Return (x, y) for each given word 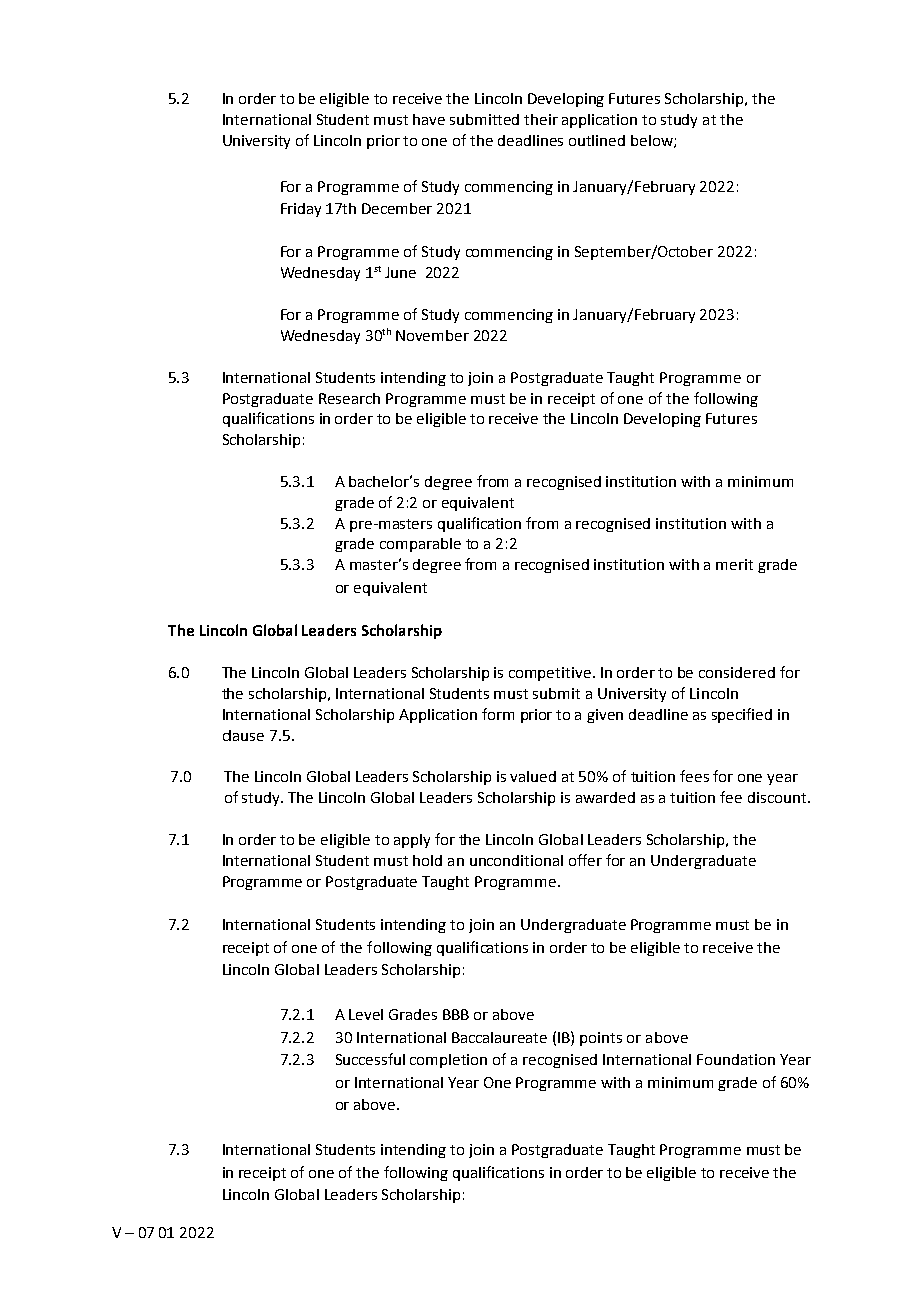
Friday (301, 210)
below (653, 141)
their (541, 119)
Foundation (736, 1059)
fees (694, 776)
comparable (420, 545)
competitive (550, 674)
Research (349, 398)
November (432, 335)
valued (533, 776)
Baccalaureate (499, 1037)
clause (243, 735)
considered (737, 672)
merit (734, 564)
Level (366, 1014)
